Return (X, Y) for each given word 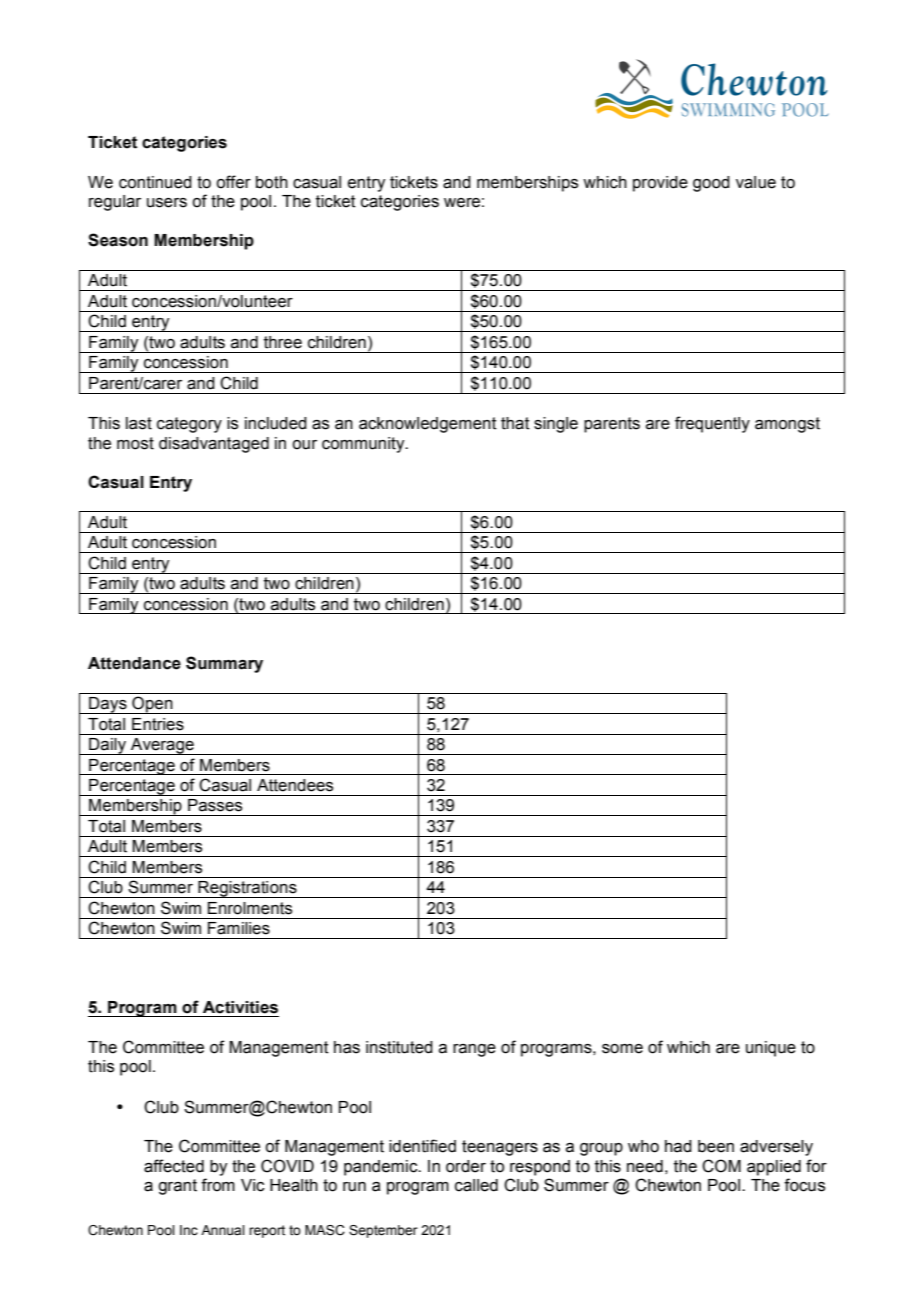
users (167, 203)
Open (152, 705)
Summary (224, 664)
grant (177, 1187)
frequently (712, 424)
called (476, 1185)
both (272, 182)
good (711, 184)
